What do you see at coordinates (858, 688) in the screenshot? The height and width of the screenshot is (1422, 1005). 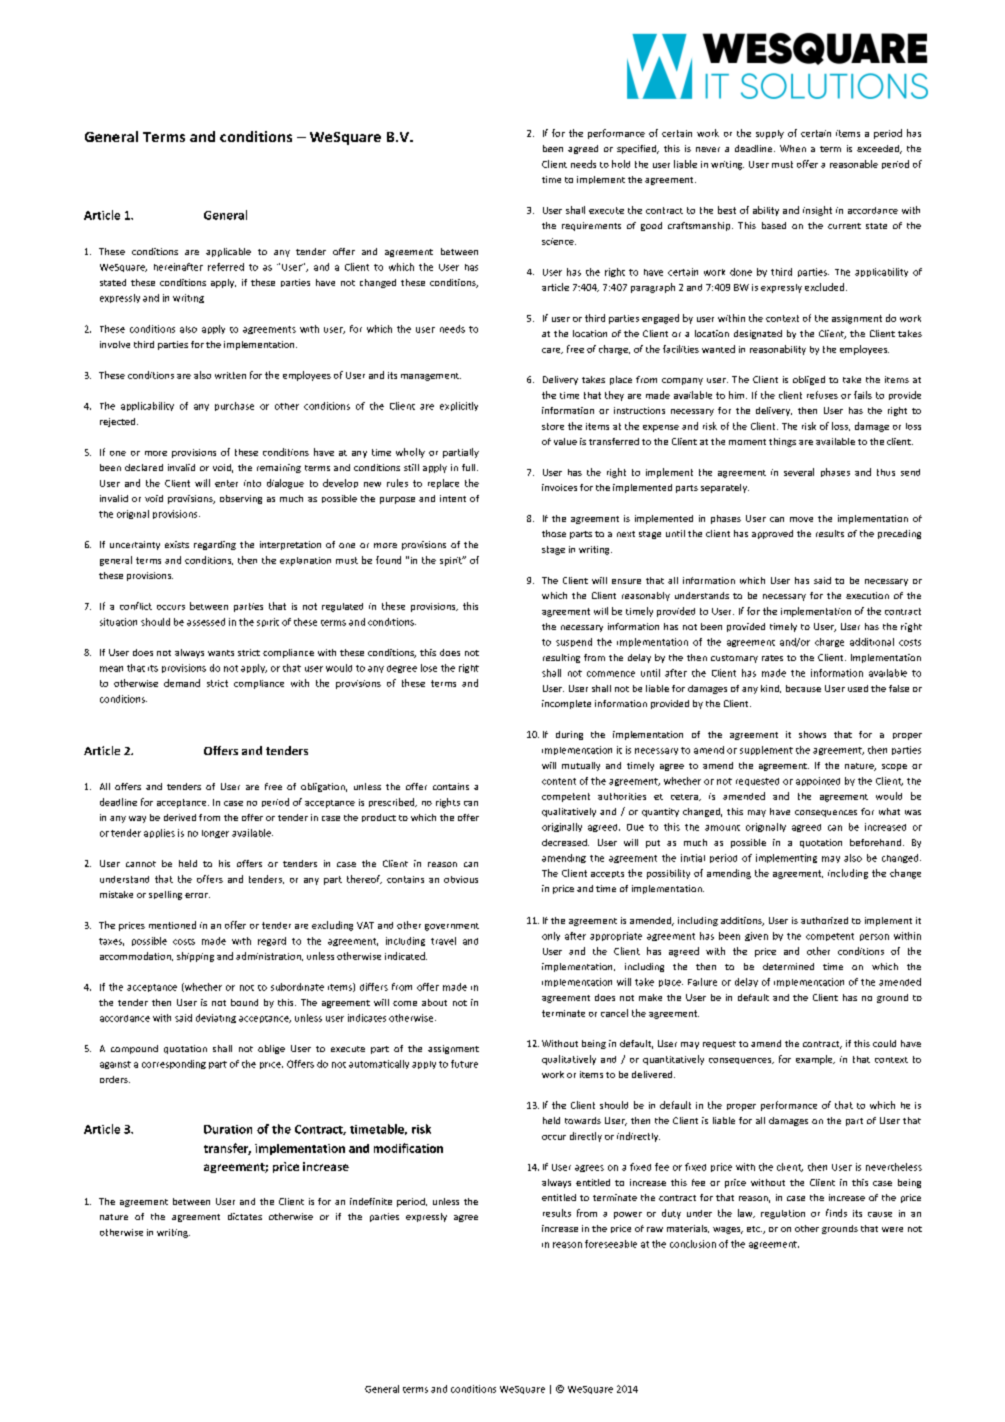 I see `used` at bounding box center [858, 688].
